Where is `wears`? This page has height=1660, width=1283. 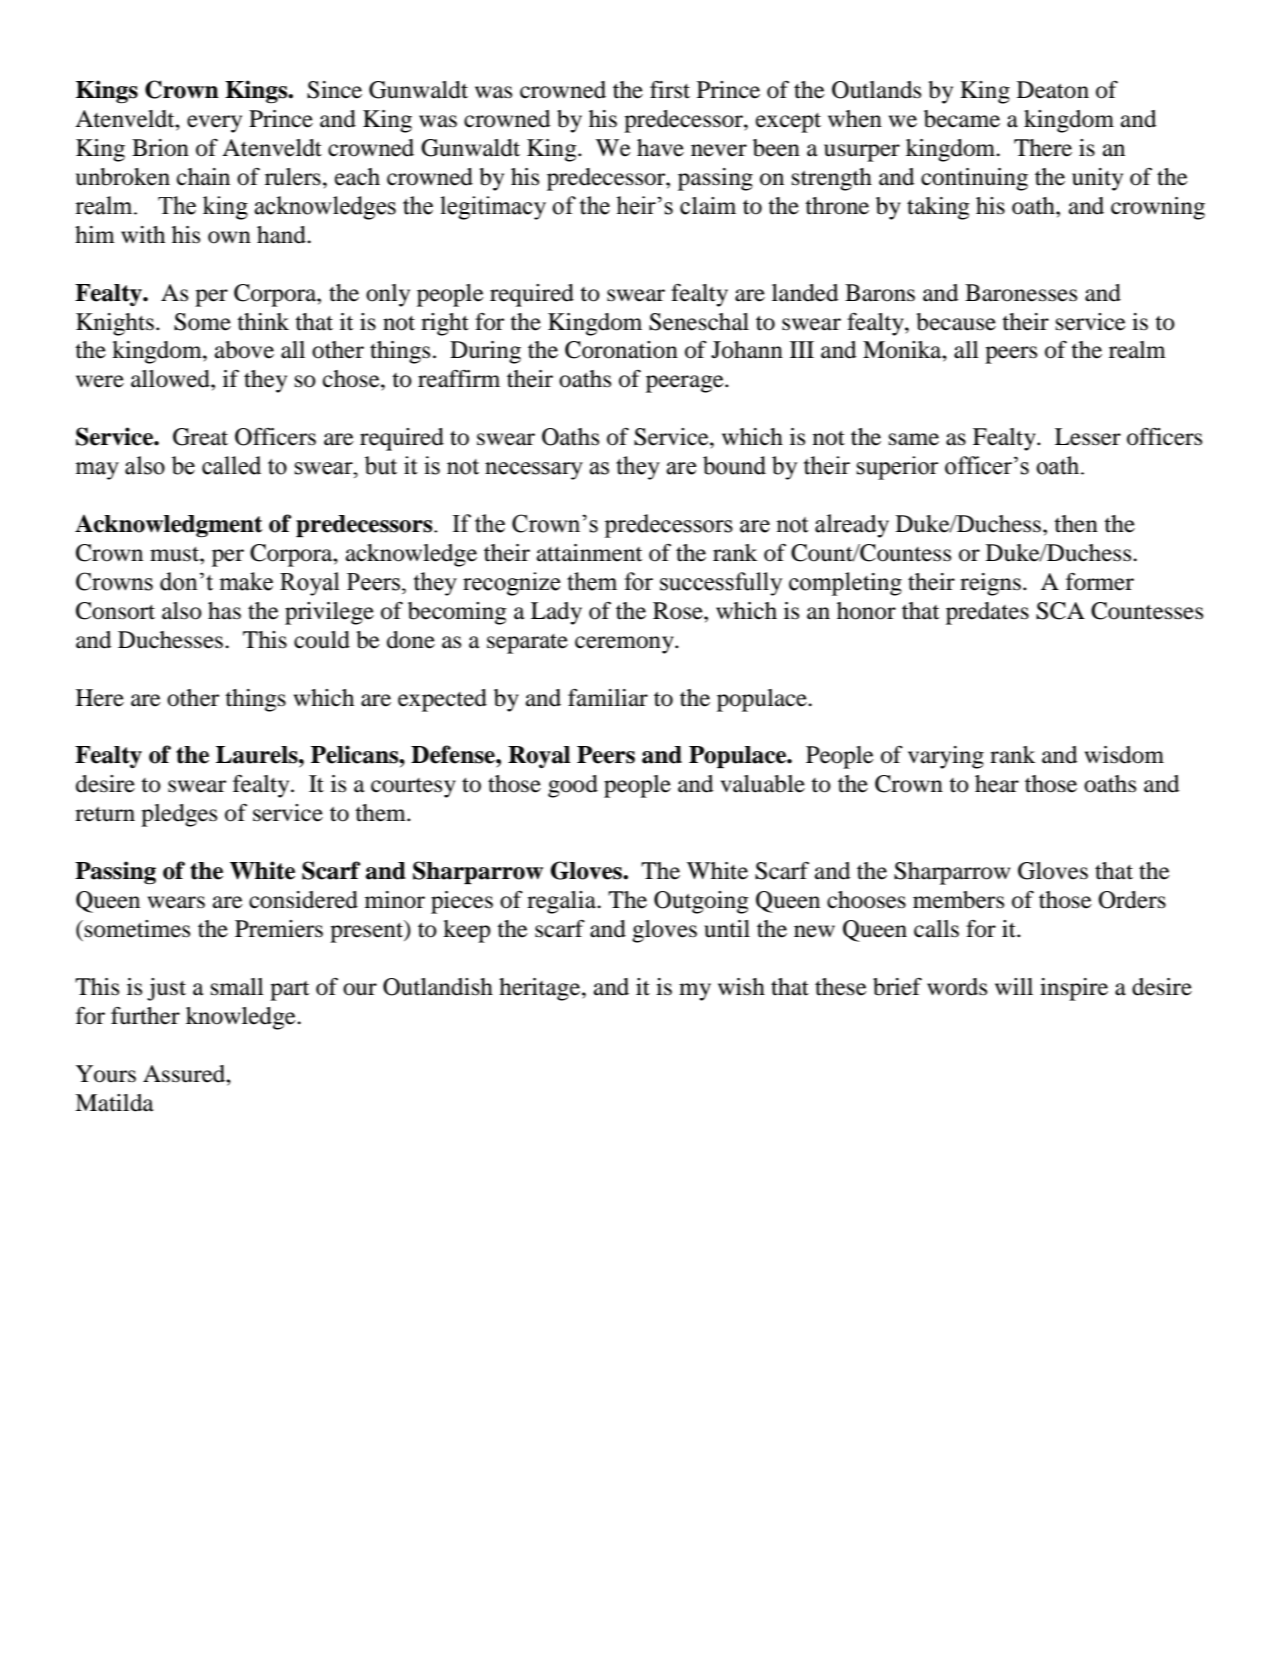 wears is located at coordinates (176, 902).
